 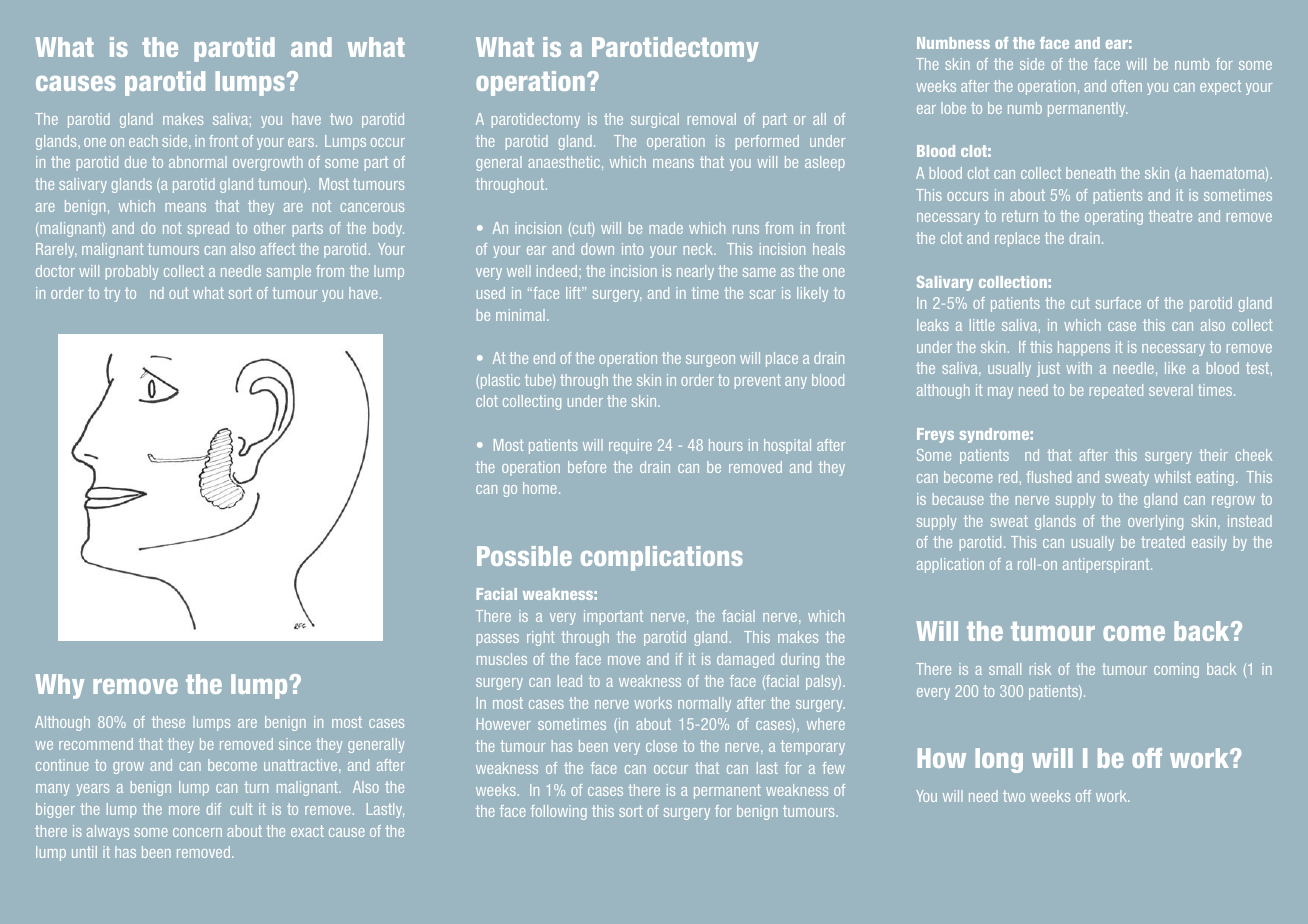 What do you see at coordinates (143, 141) in the screenshot?
I see `each` at bounding box center [143, 141].
